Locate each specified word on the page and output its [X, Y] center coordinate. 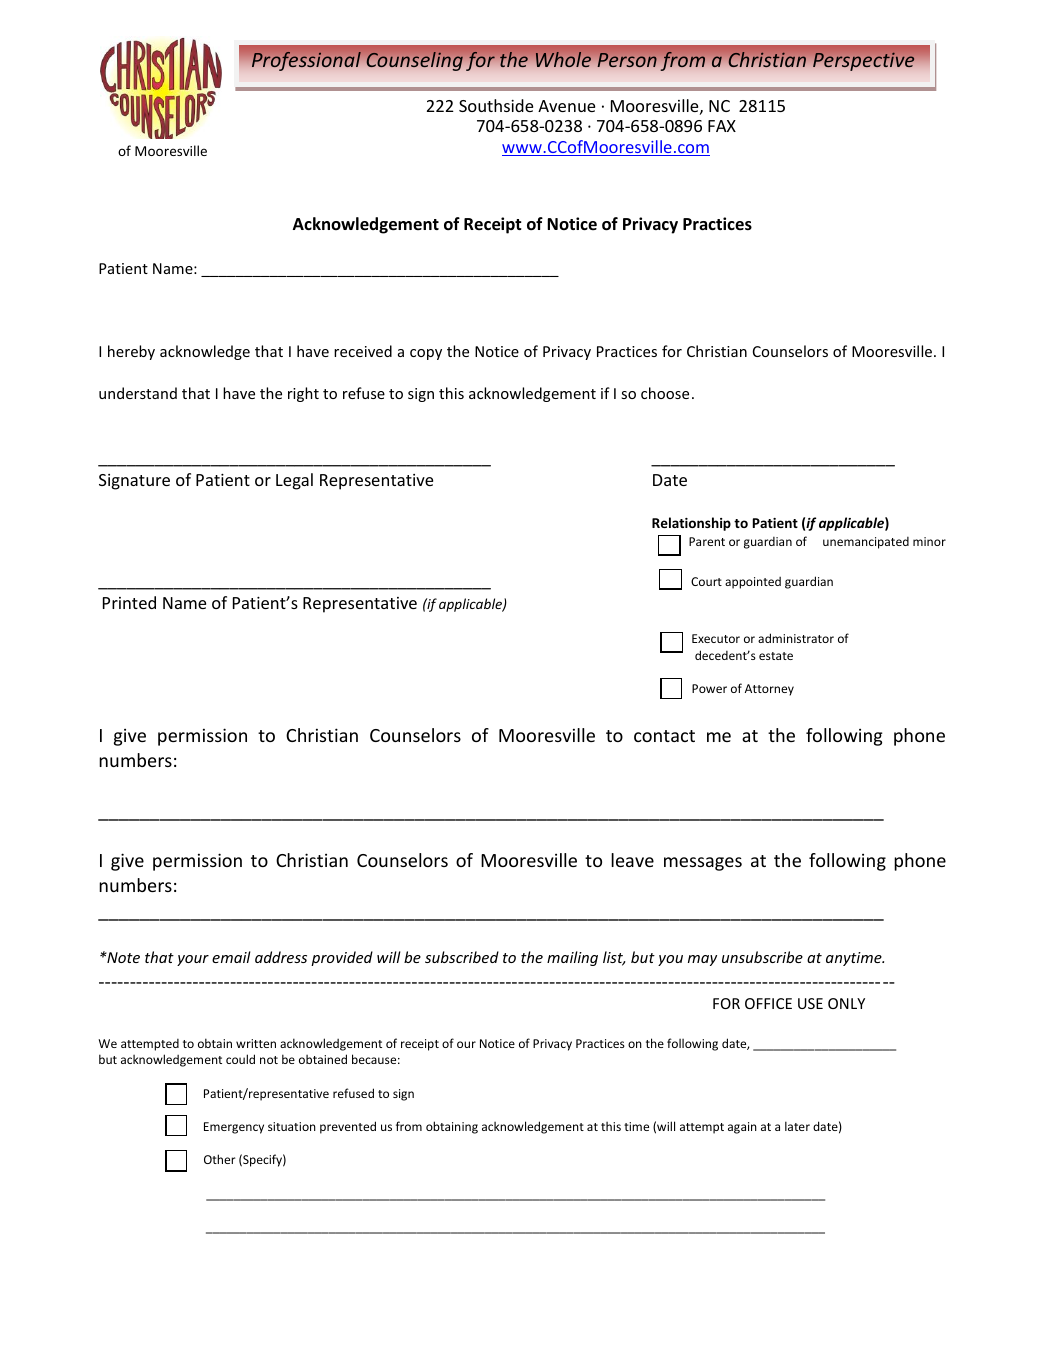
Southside [496, 105]
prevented [348, 1127]
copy [426, 354]
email [231, 957]
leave [632, 860]
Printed [129, 602]
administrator [796, 638]
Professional [306, 61]
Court [706, 581]
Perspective [863, 61]
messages [703, 864]
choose [665, 393]
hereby [131, 352]
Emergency [234, 1128]
